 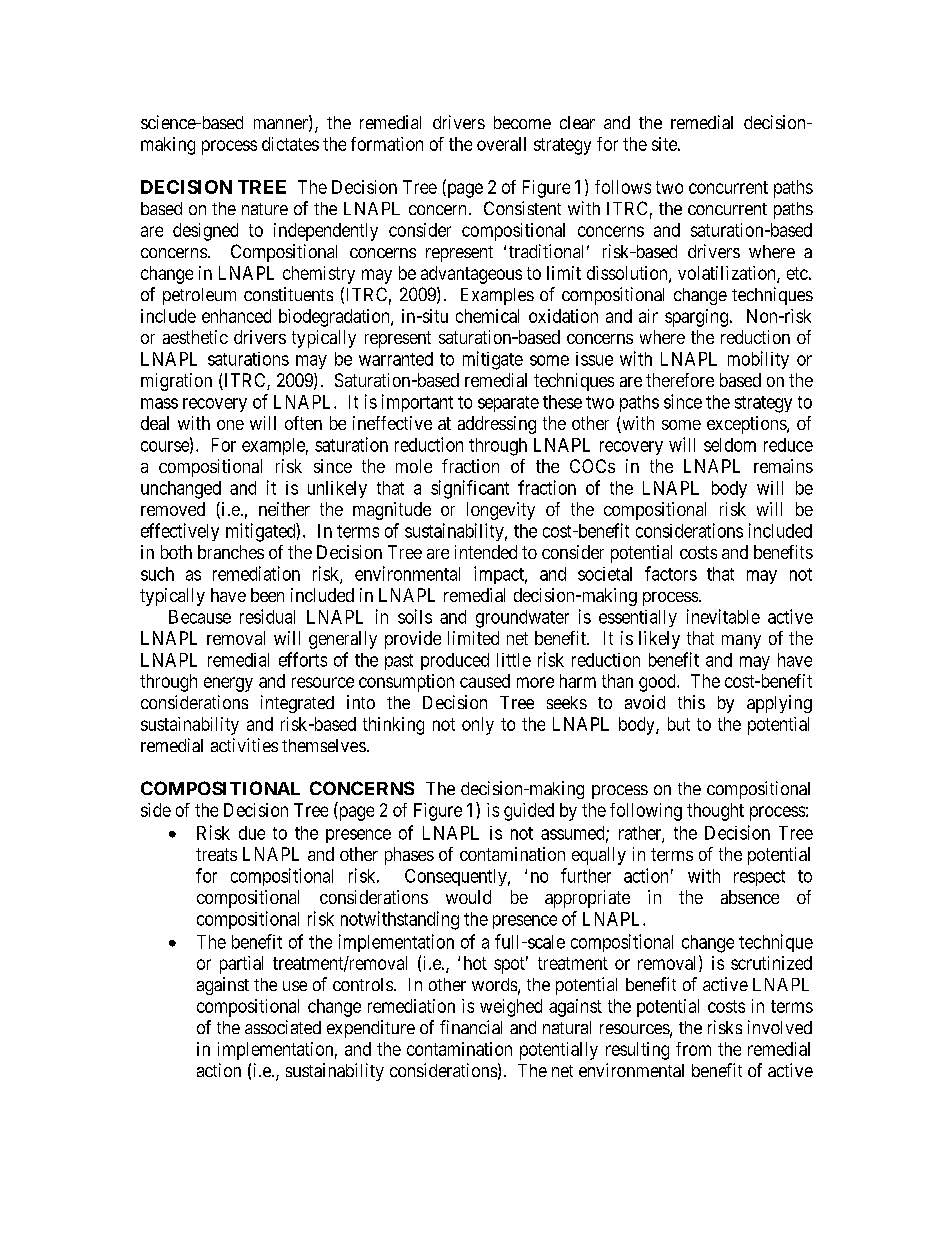 What do you see at coordinates (501, 144) in the page?
I see `overall` at bounding box center [501, 144].
